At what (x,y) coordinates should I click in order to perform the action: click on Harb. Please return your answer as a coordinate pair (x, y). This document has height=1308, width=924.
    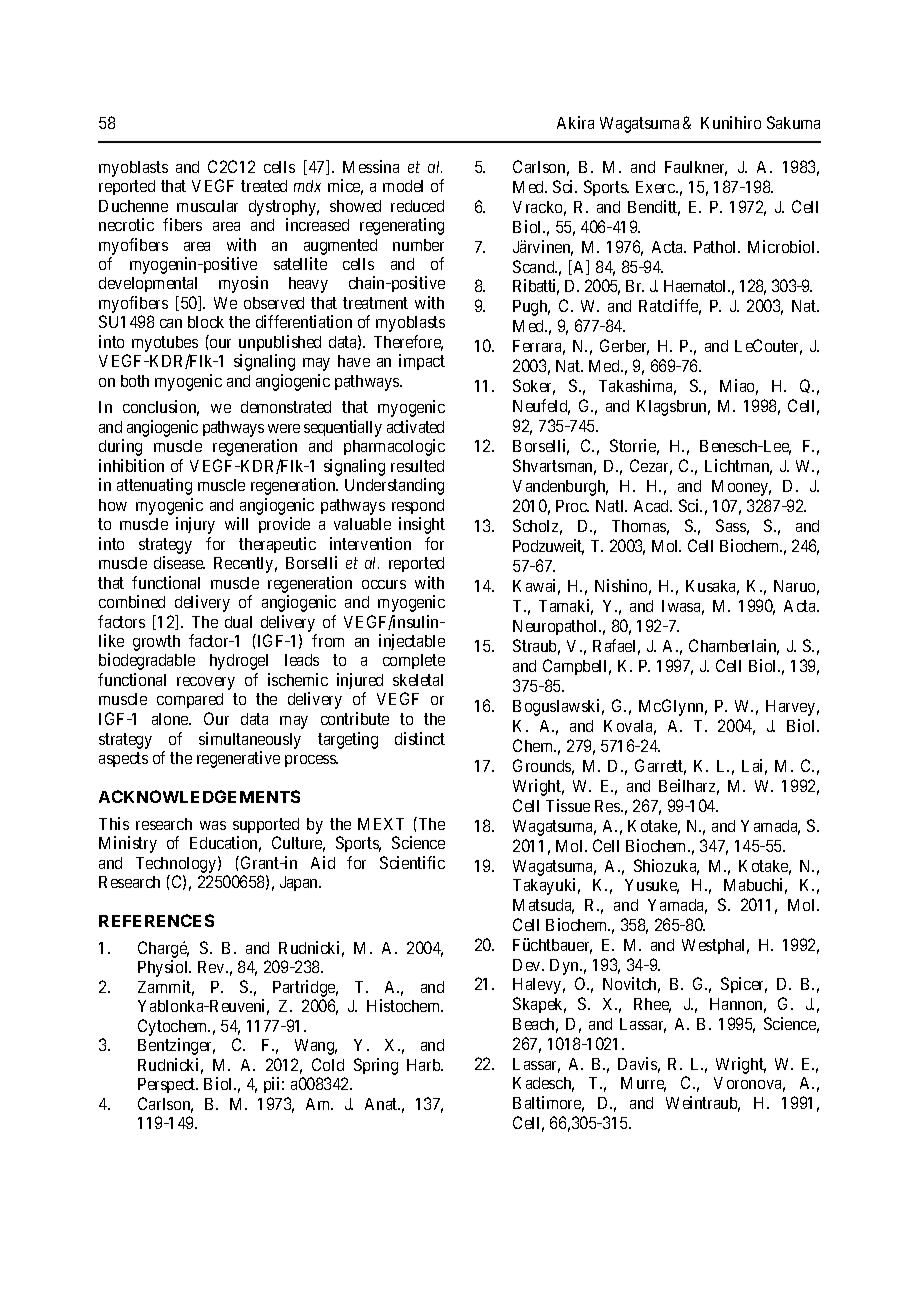
    Looking at the image, I should click on (425, 1065).
